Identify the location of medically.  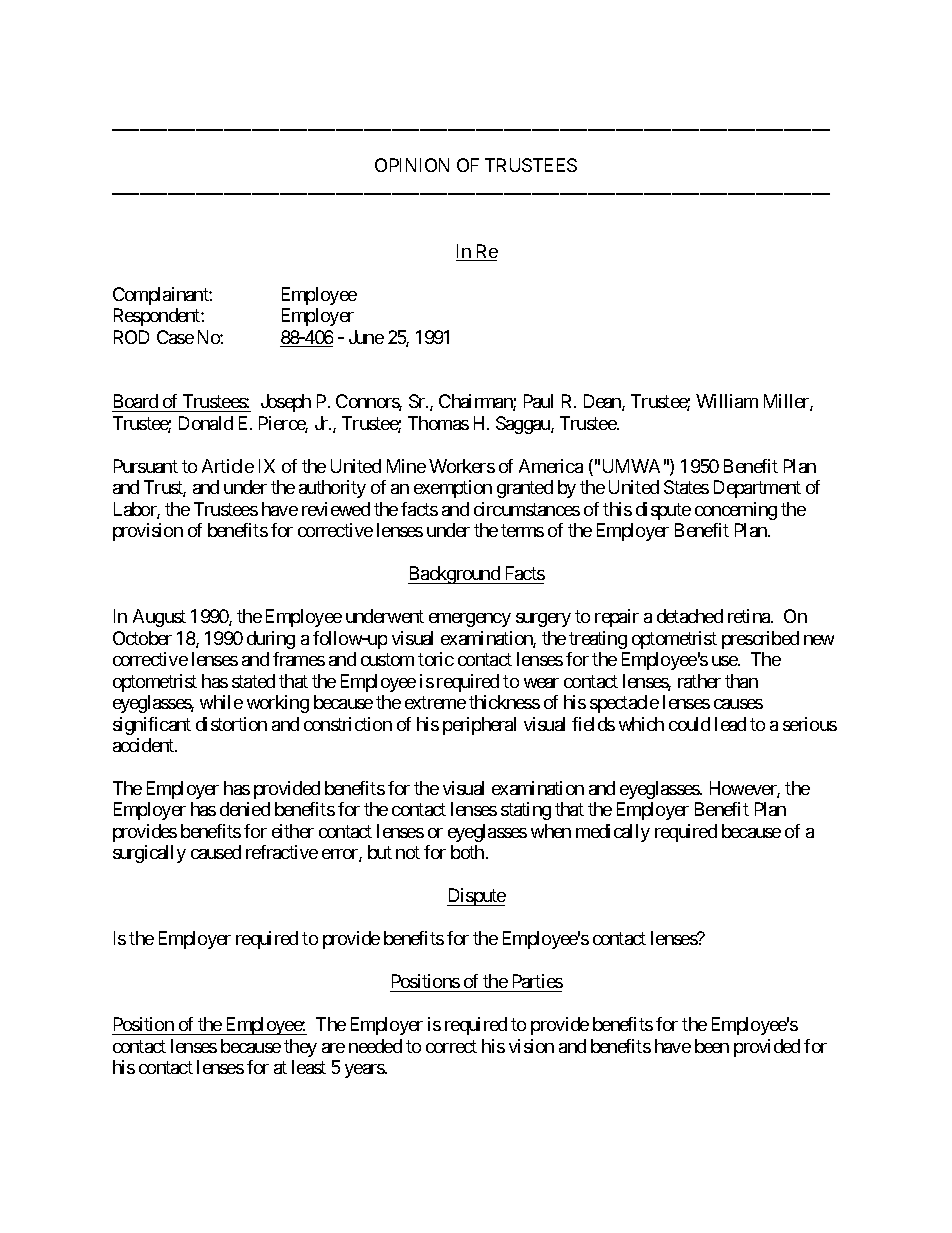
(613, 833).
